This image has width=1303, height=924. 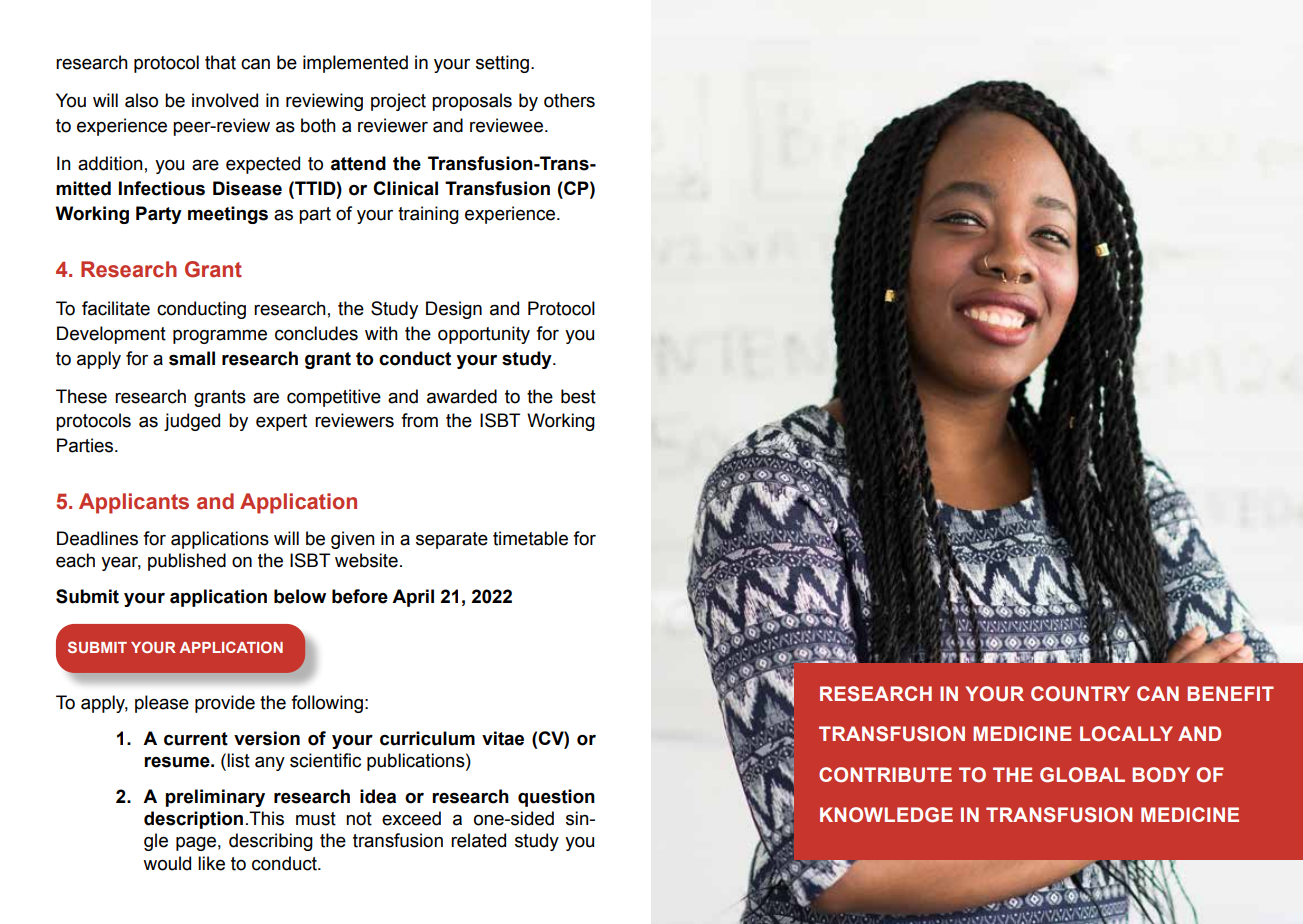 What do you see at coordinates (504, 64) in the image?
I see `setting` at bounding box center [504, 64].
